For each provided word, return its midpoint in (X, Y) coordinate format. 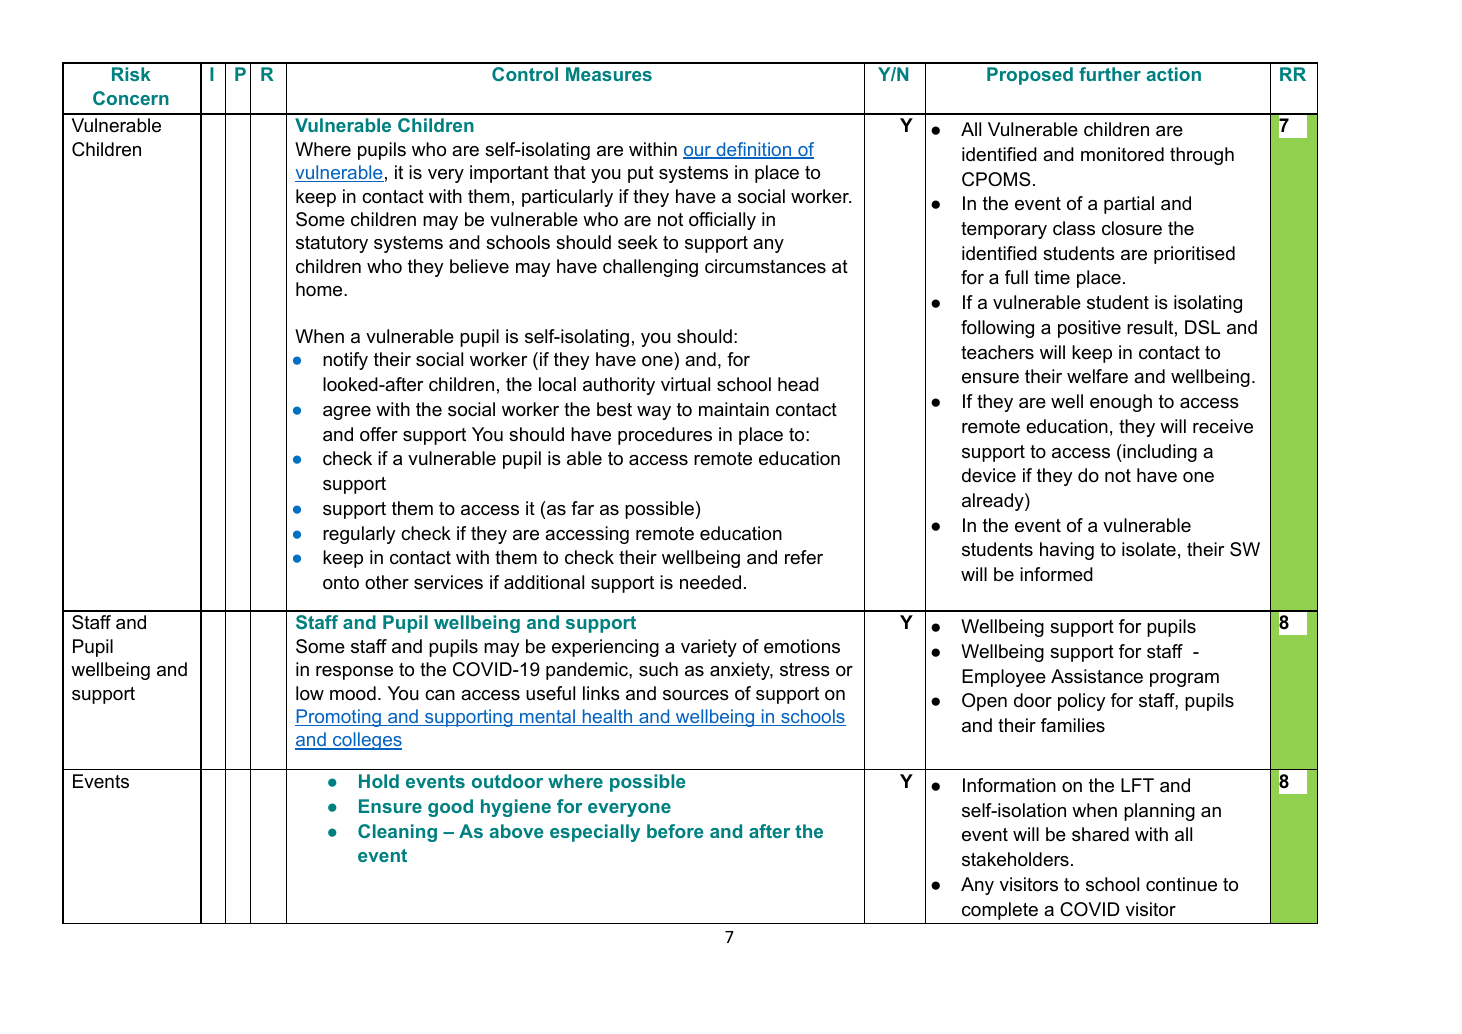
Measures (609, 74)
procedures (665, 436)
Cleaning (397, 833)
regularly (359, 535)
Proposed (1030, 76)
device (989, 475)
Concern (131, 98)
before (675, 831)
